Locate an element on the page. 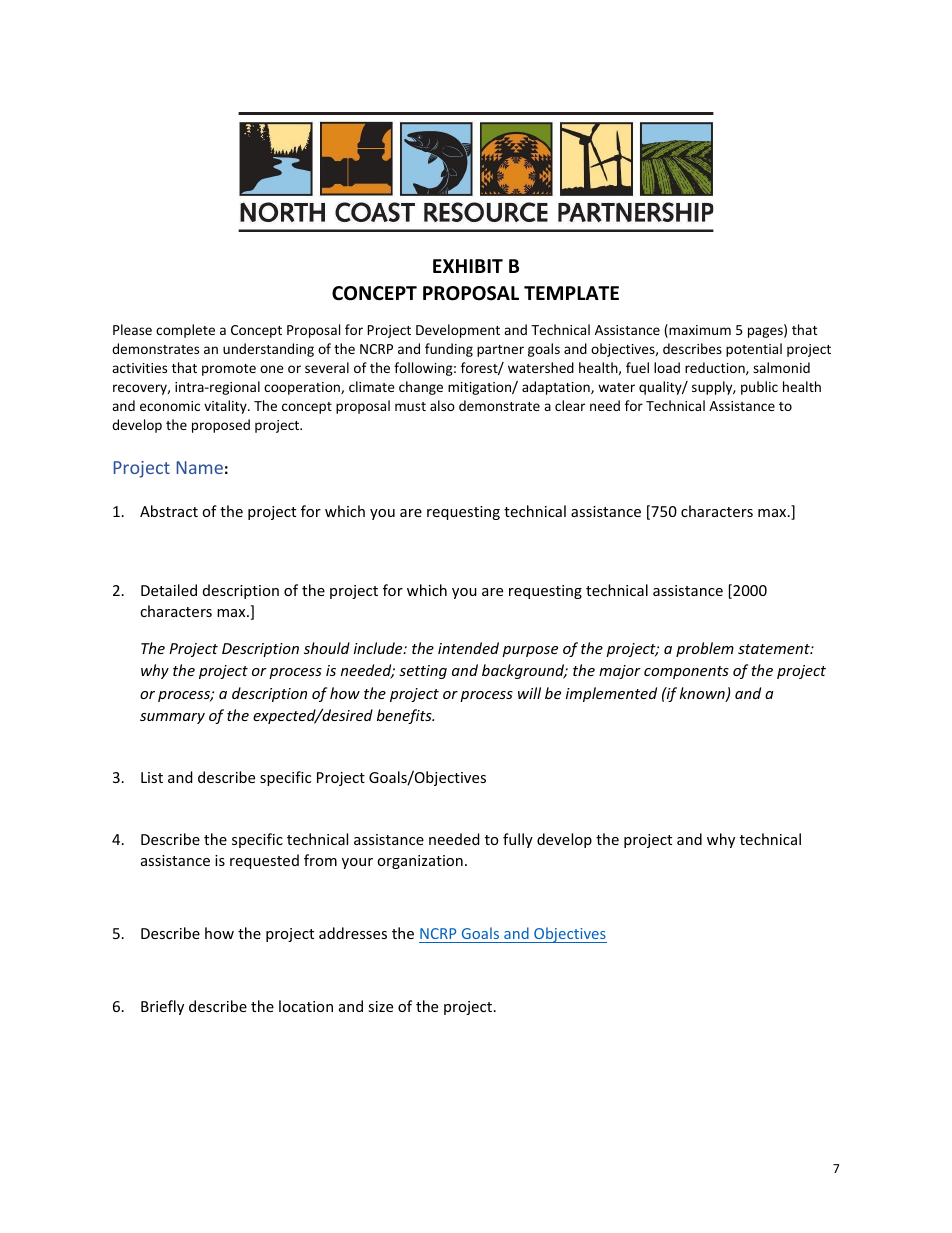 Image resolution: width=952 pixels, height=1233 pixels. complete is located at coordinates (185, 331).
